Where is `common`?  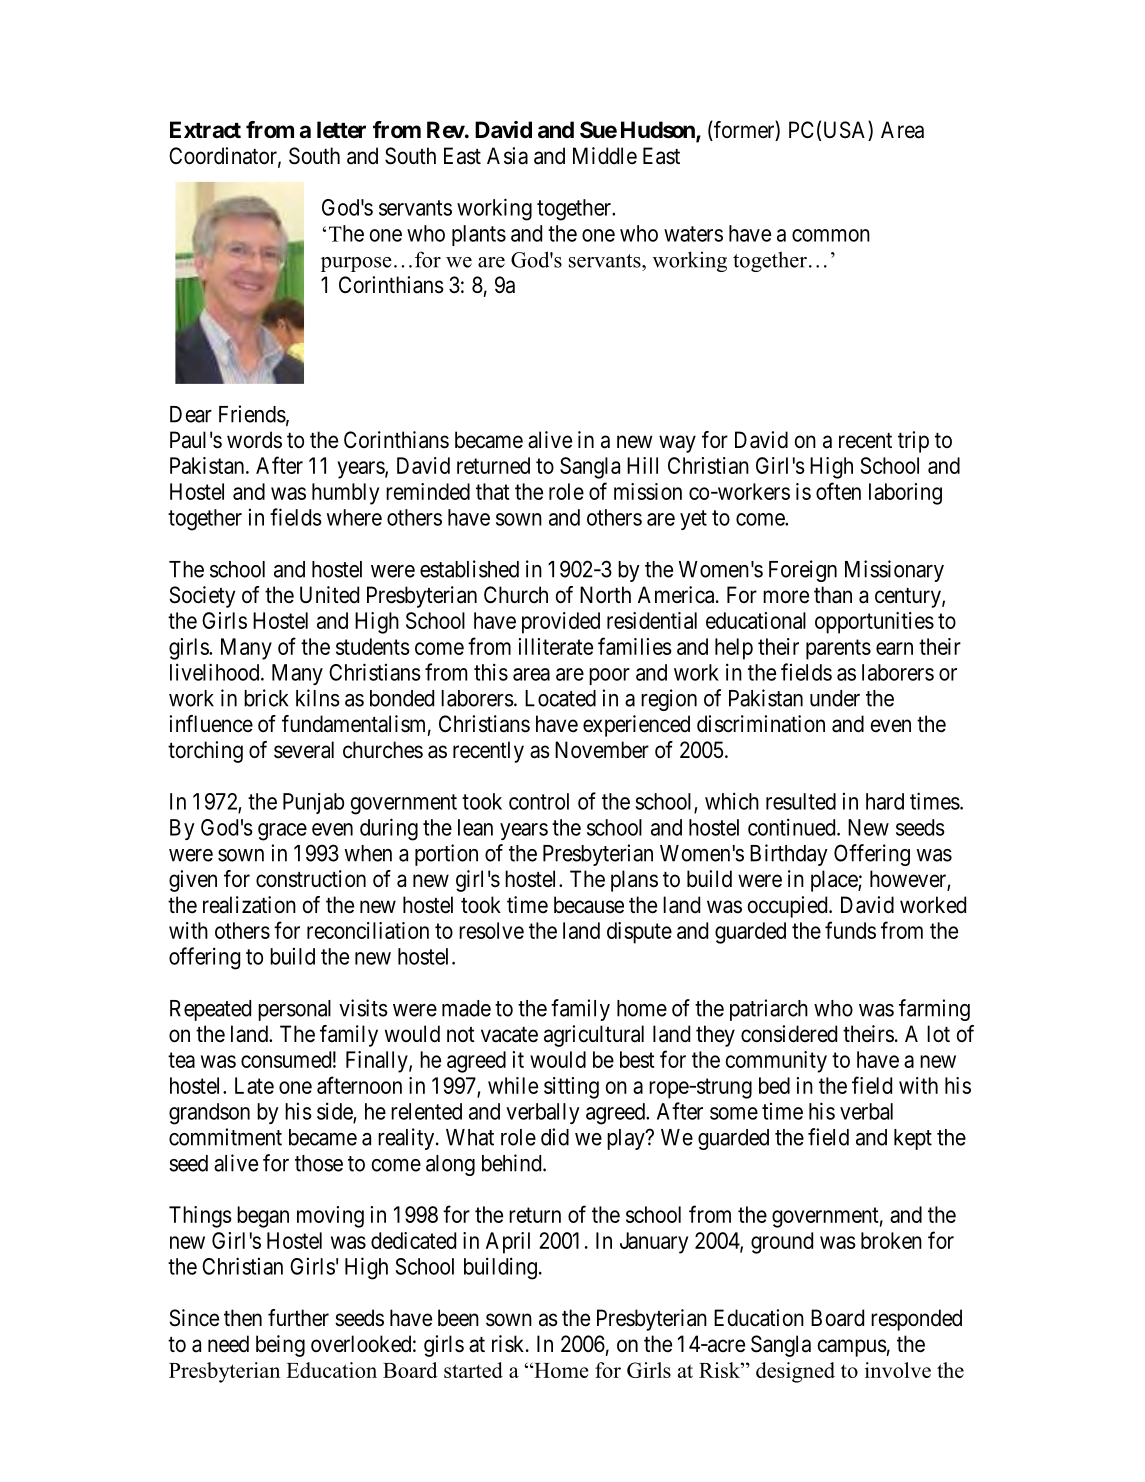 common is located at coordinates (831, 235).
